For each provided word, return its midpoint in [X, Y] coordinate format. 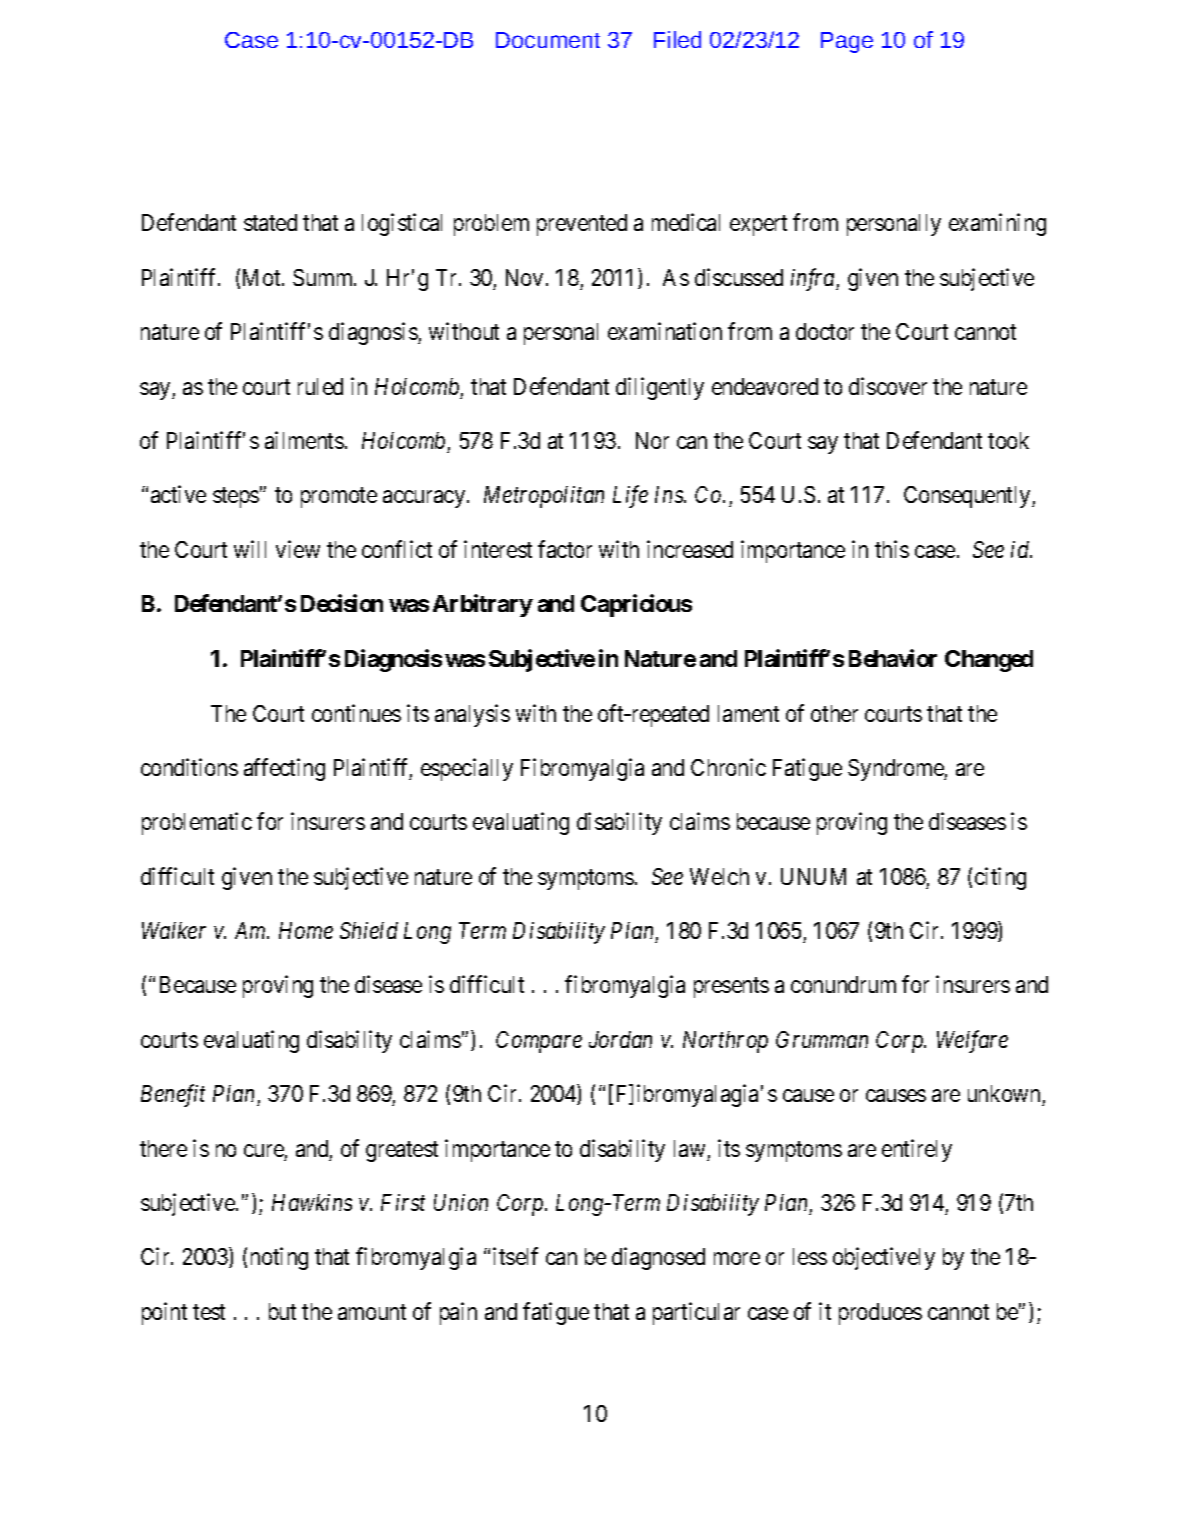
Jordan [620, 1039]
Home [306, 930]
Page [847, 42]
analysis [472, 715]
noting [279, 1258]
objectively [884, 1258]
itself [515, 1256]
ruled [320, 386]
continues [356, 713]
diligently [660, 388]
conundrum [843, 984]
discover [888, 386]
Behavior [893, 658]
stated [270, 222]
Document [548, 40]
